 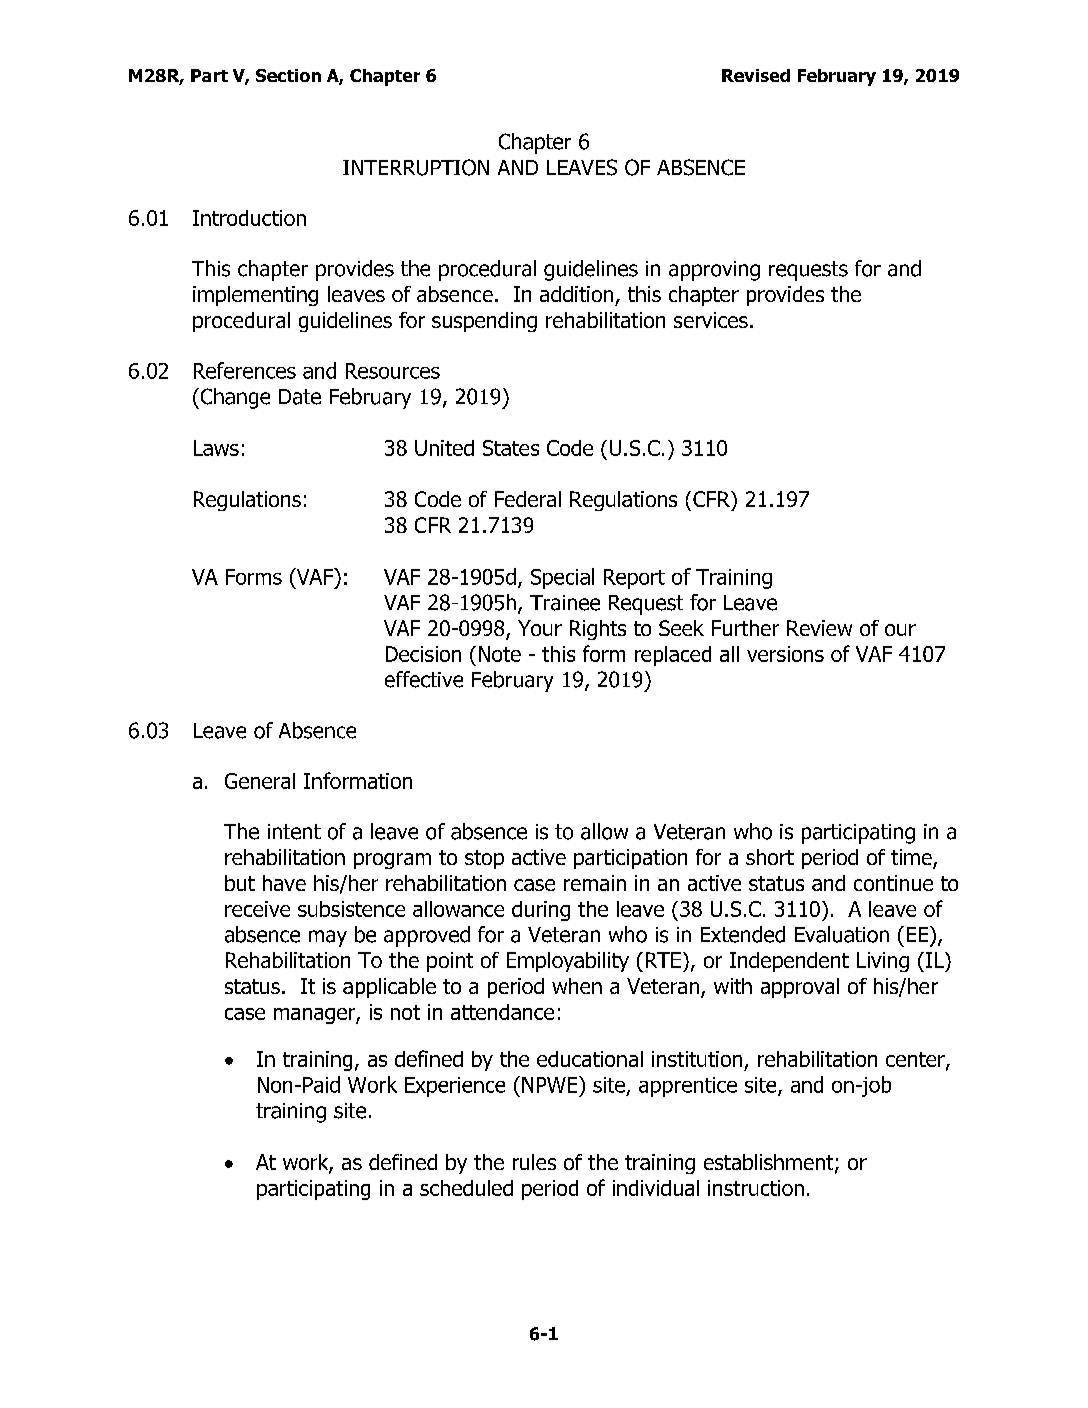 What do you see at coordinates (540, 628) in the image?
I see `Your` at bounding box center [540, 628].
